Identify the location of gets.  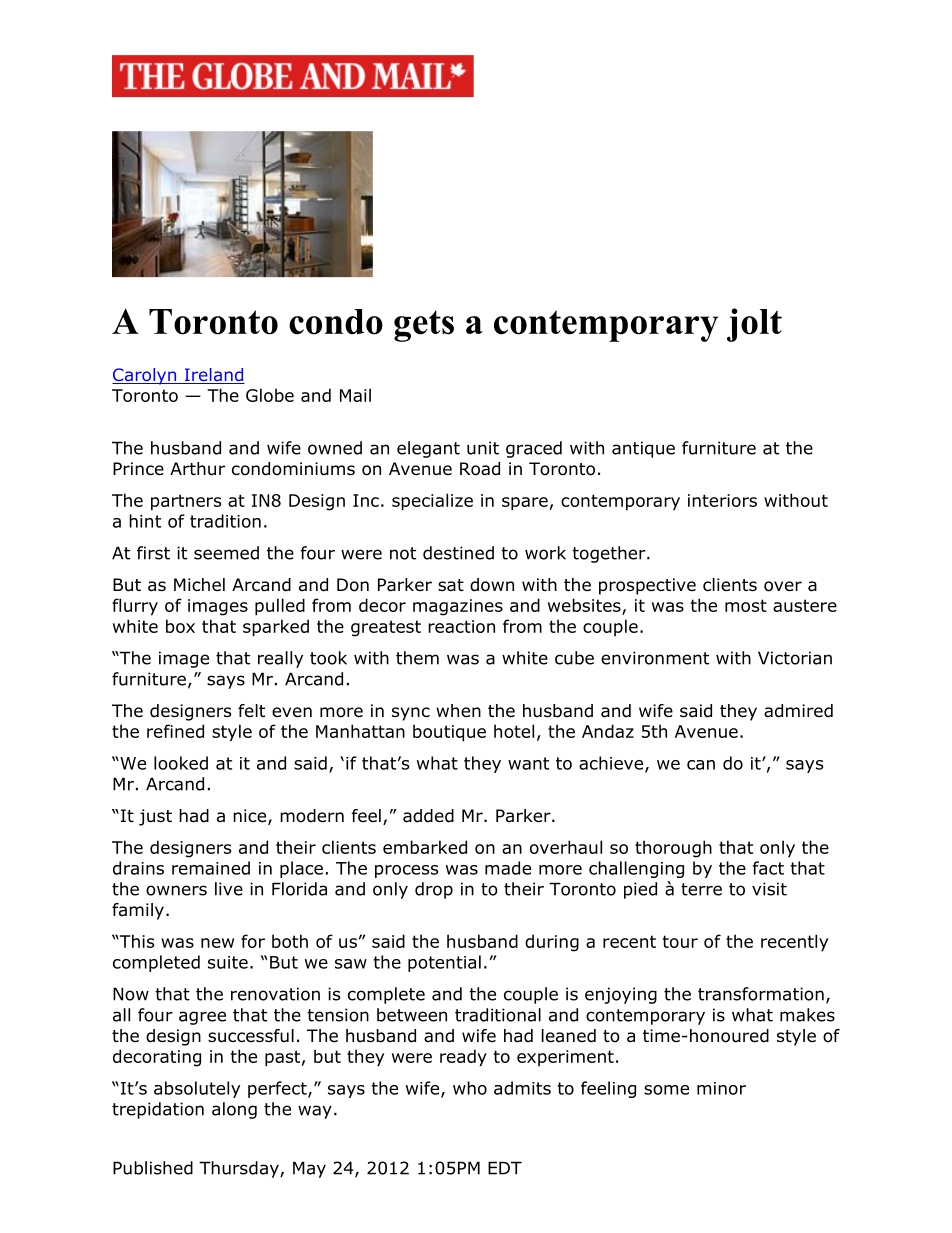
(424, 326).
